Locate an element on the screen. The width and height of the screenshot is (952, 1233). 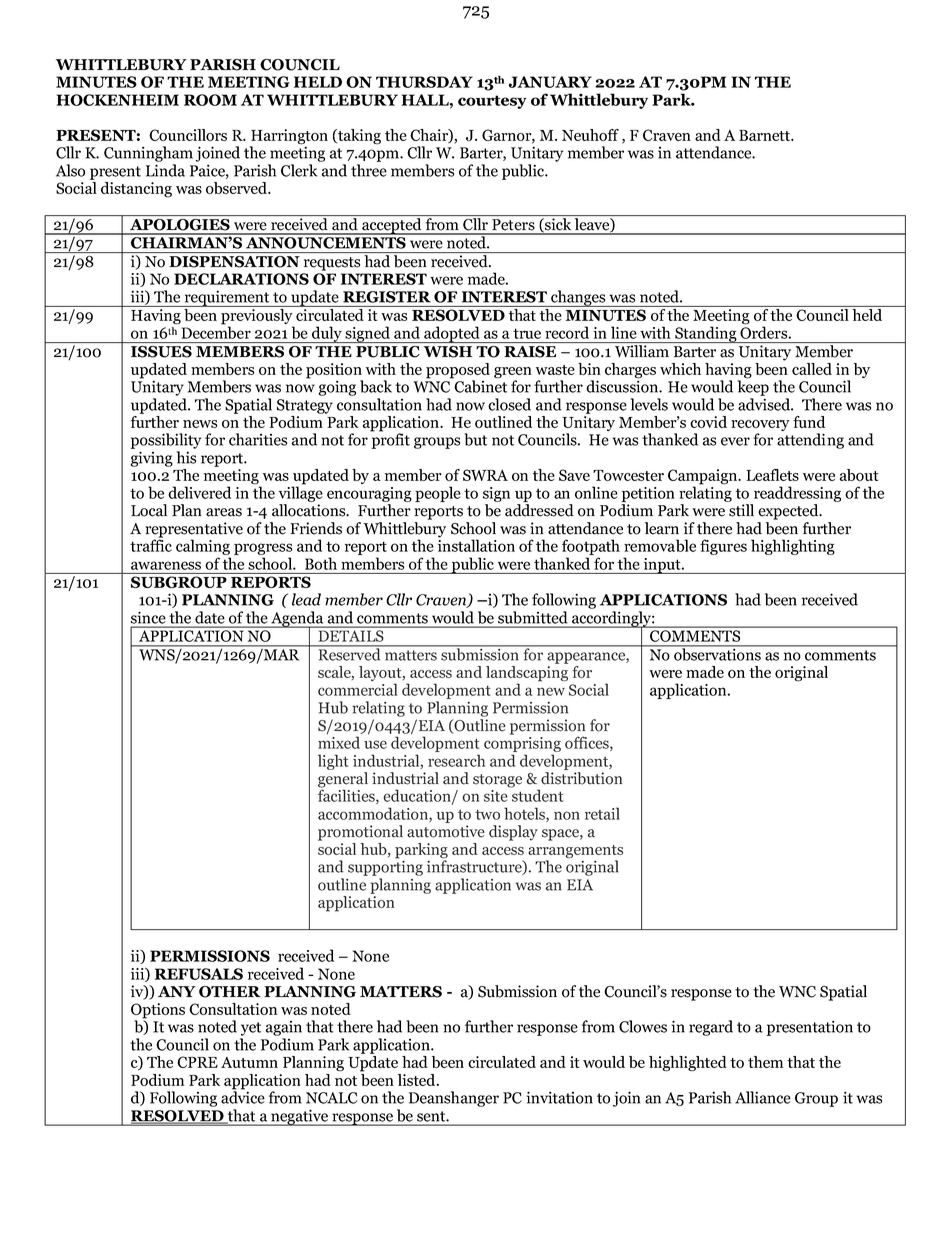
possibility is located at coordinates (166, 441).
